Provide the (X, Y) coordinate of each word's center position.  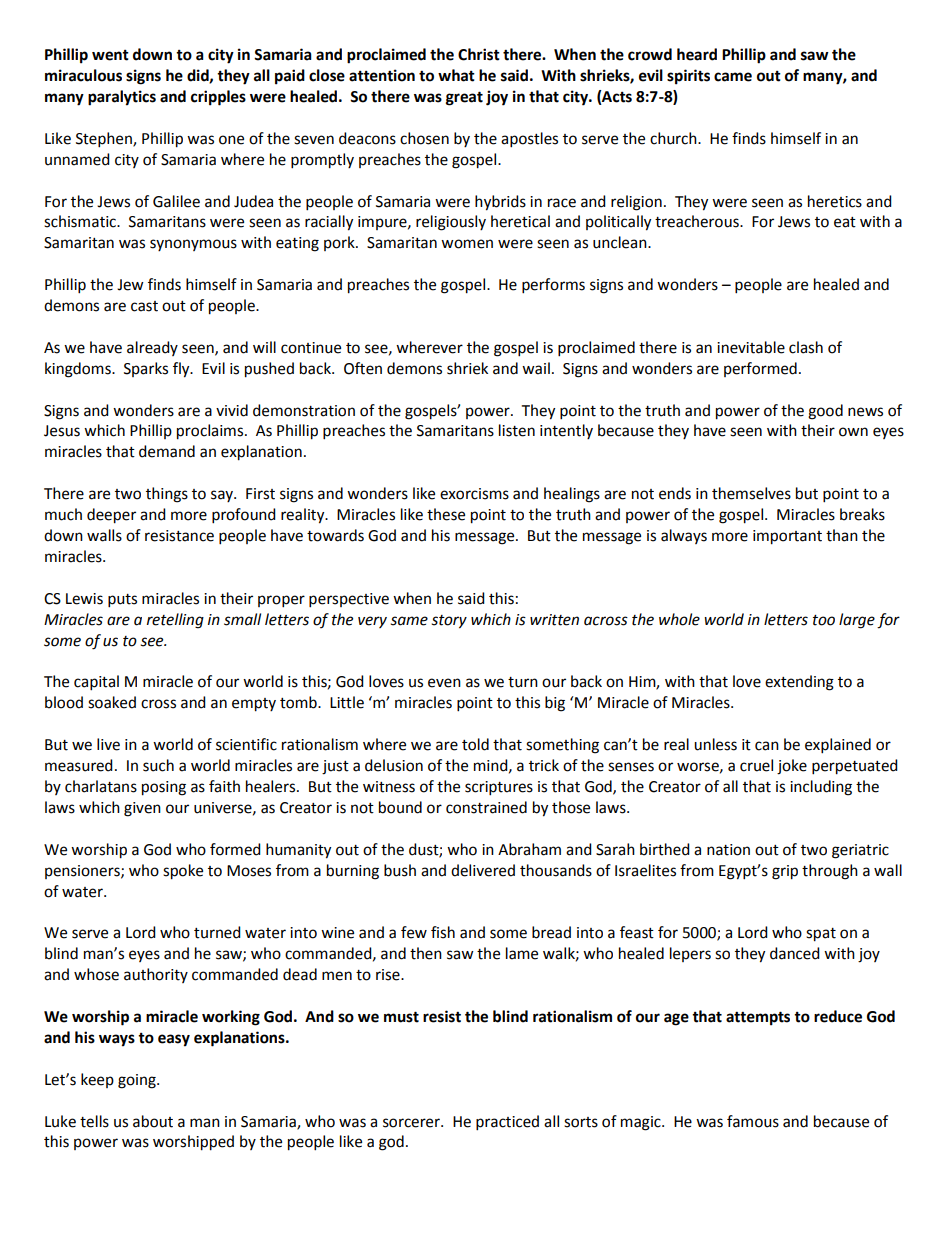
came (733, 77)
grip (785, 872)
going (138, 1081)
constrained (486, 807)
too (824, 620)
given (142, 809)
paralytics (122, 98)
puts (122, 601)
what (456, 75)
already (152, 348)
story (449, 622)
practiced (507, 1123)
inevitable (751, 347)
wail (536, 368)
